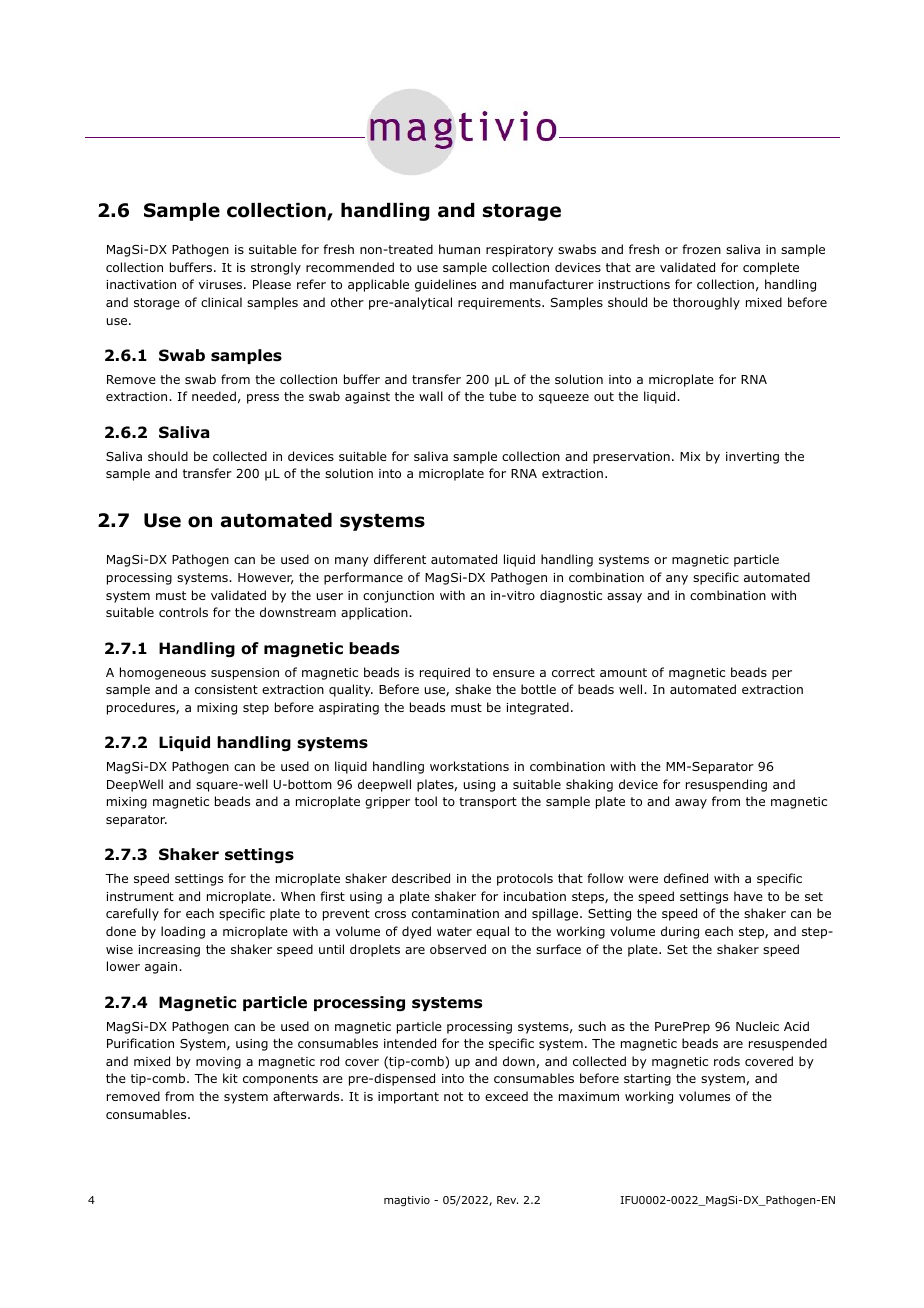  Describe the element at coordinates (701, 249) in the page. I see `frozen` at that location.
